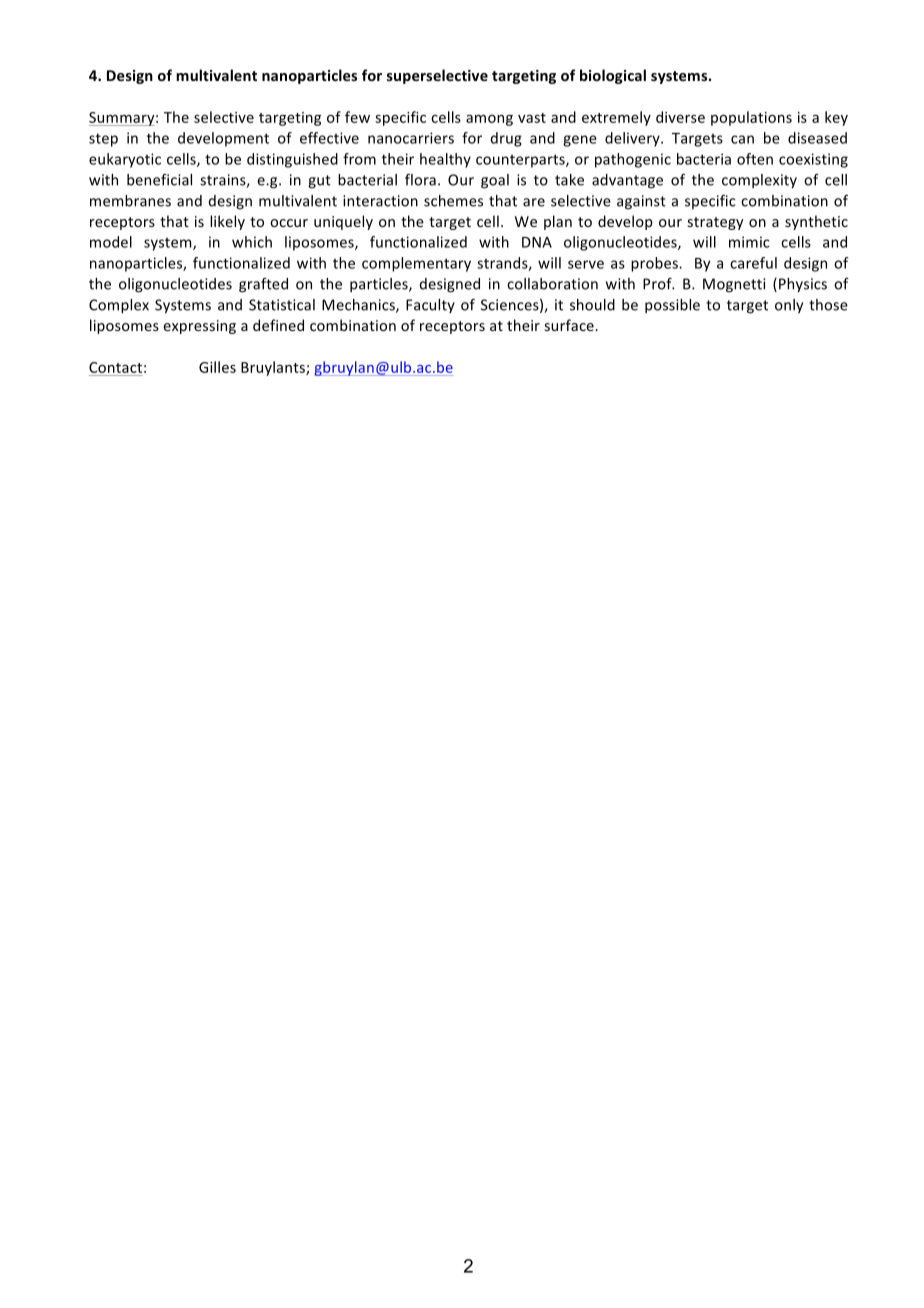 The image size is (924, 1308). I want to click on biological, so click(613, 76).
